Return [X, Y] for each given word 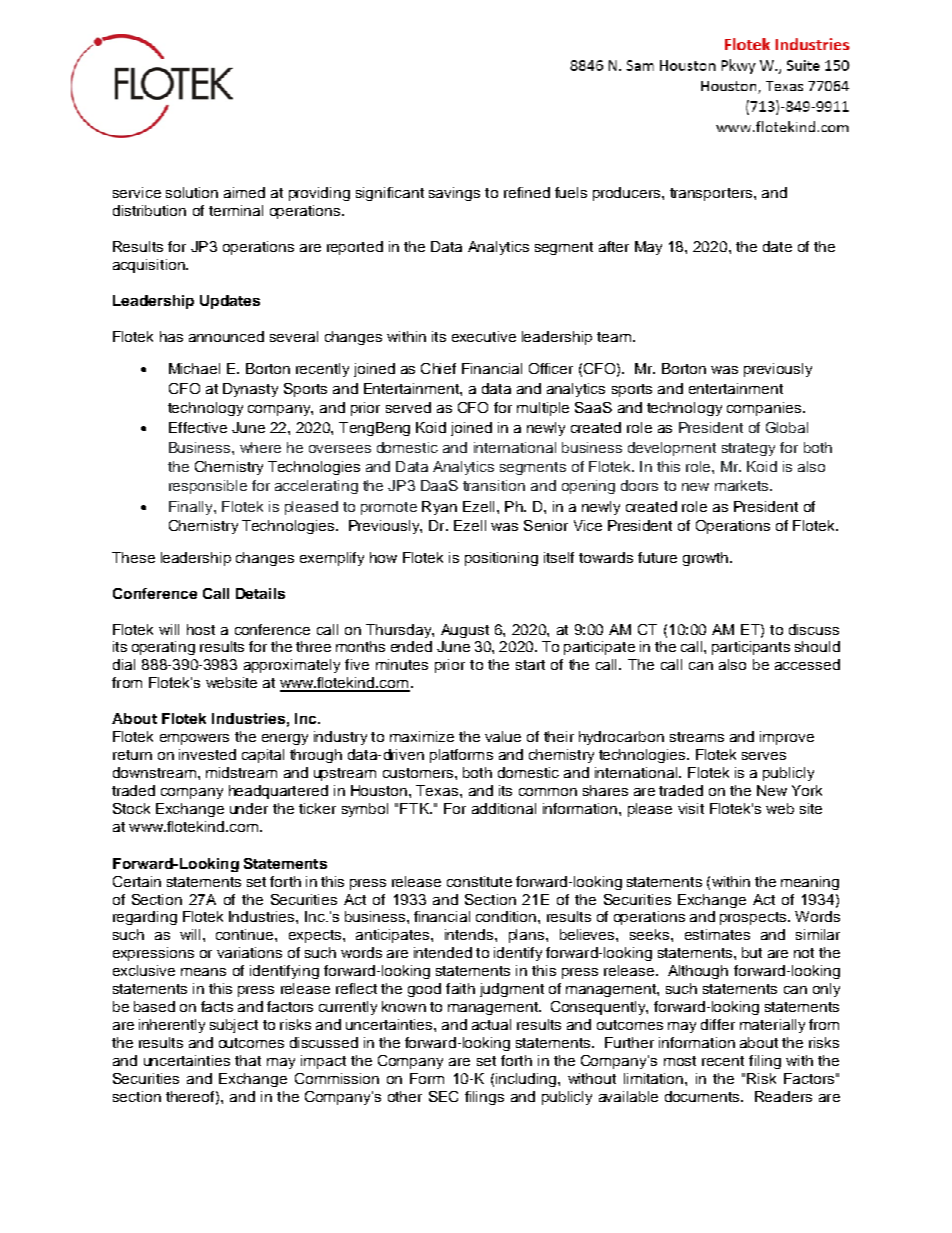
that [248, 1060]
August [465, 631]
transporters [711, 194]
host [201, 629]
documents [703, 1096]
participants [751, 648]
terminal [236, 210]
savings [454, 194]
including [526, 1080]
